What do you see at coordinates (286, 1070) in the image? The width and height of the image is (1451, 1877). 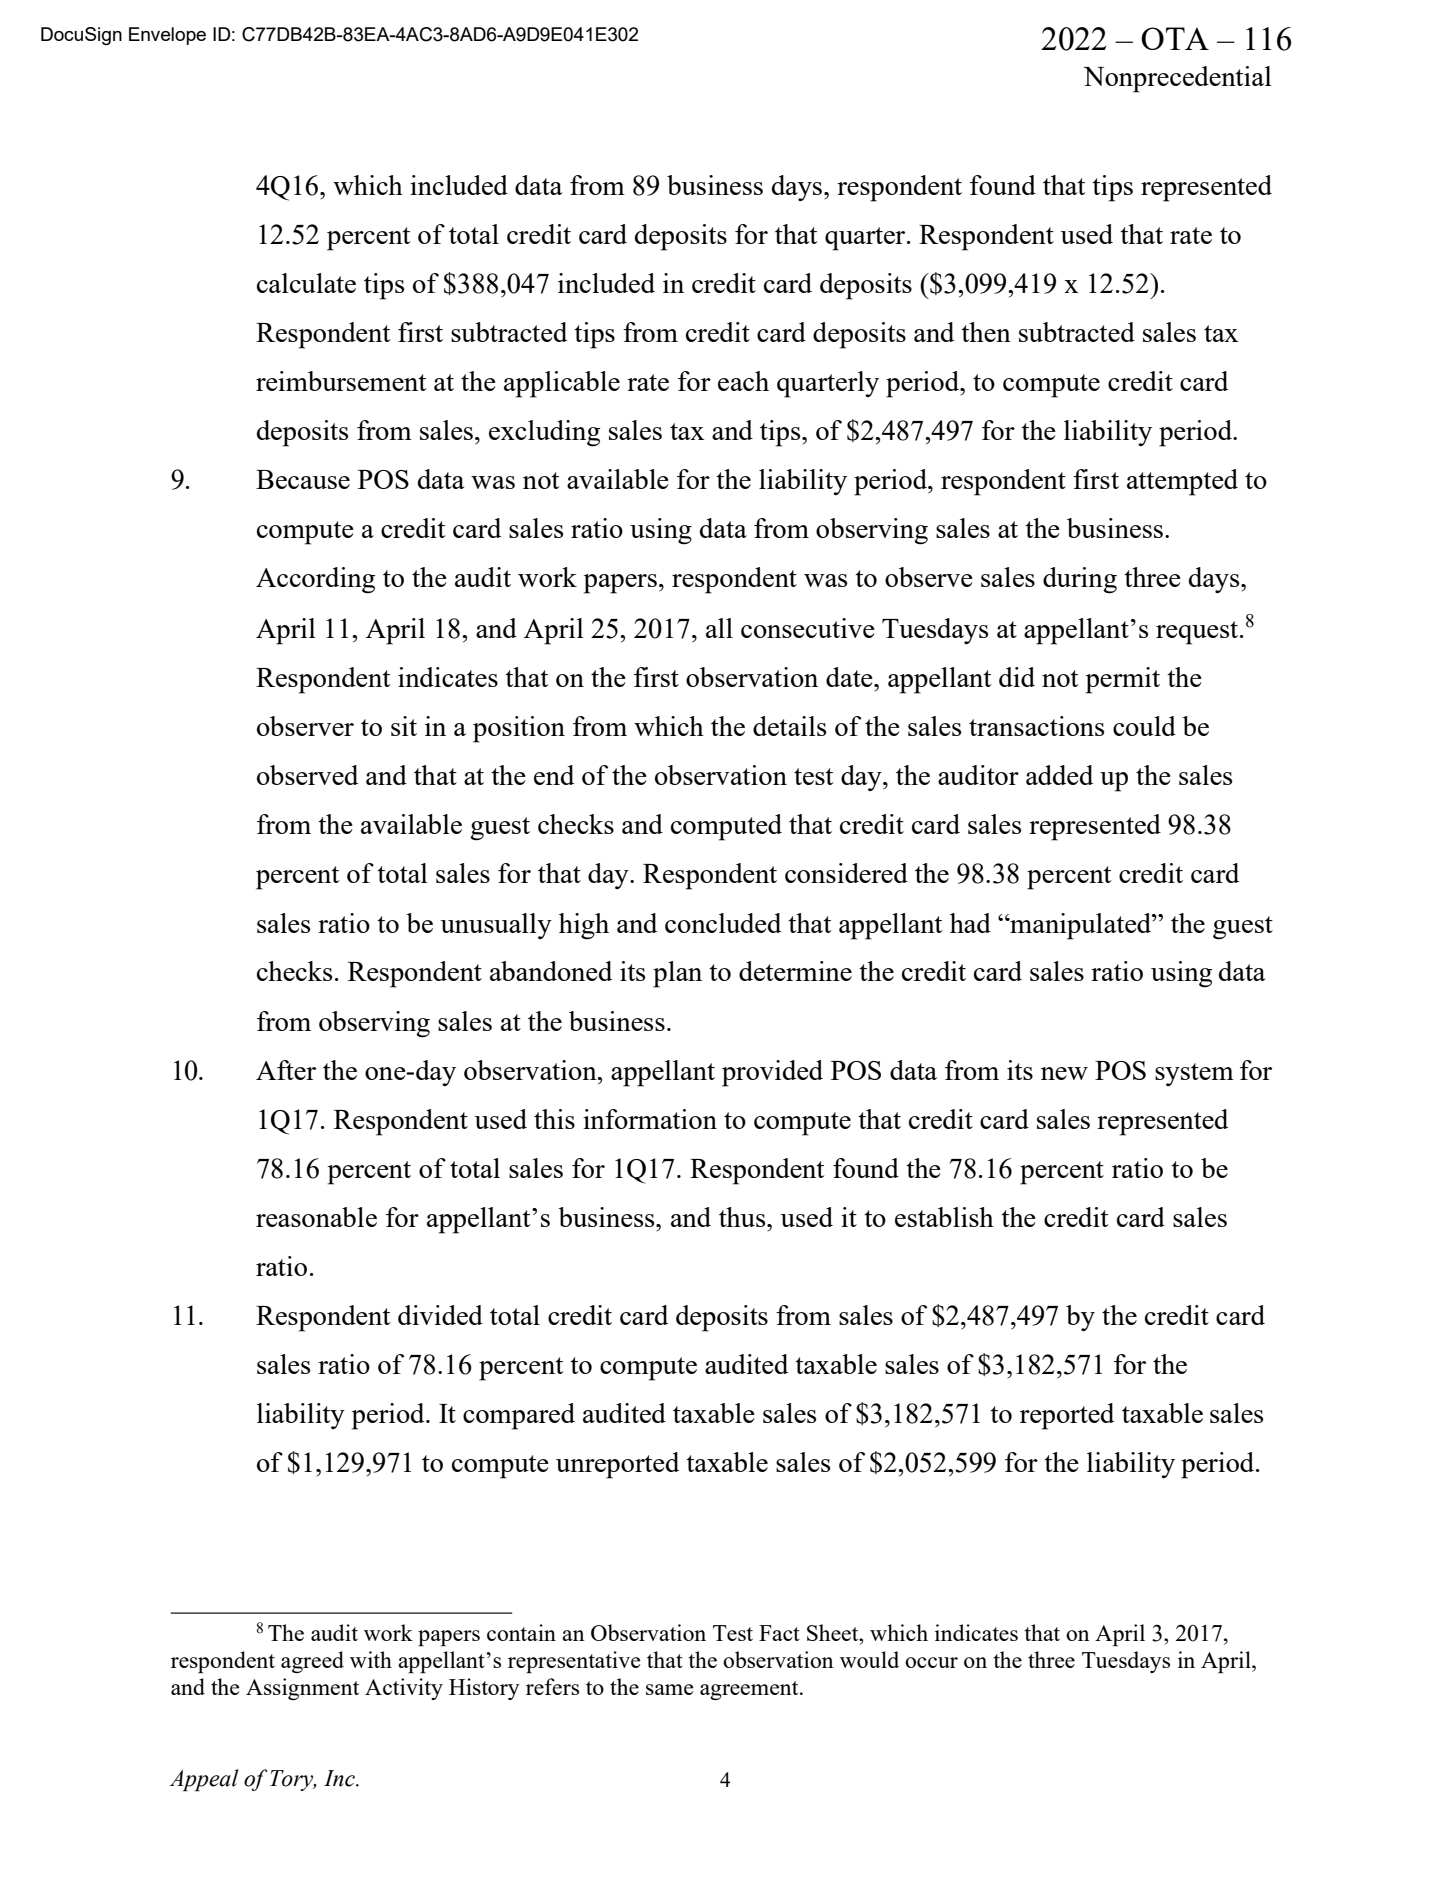 I see `After` at bounding box center [286, 1070].
